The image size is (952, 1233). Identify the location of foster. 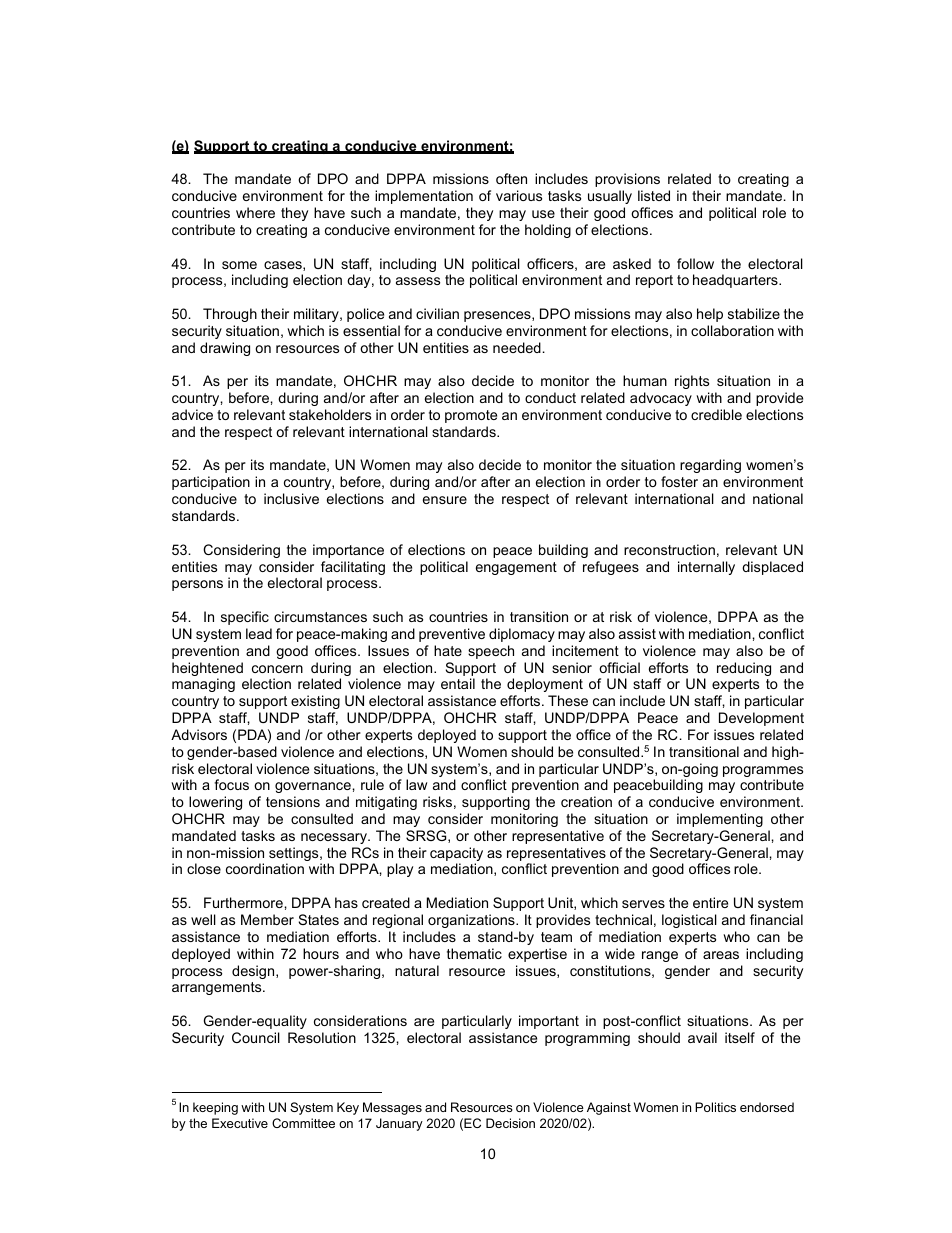
(679, 481).
